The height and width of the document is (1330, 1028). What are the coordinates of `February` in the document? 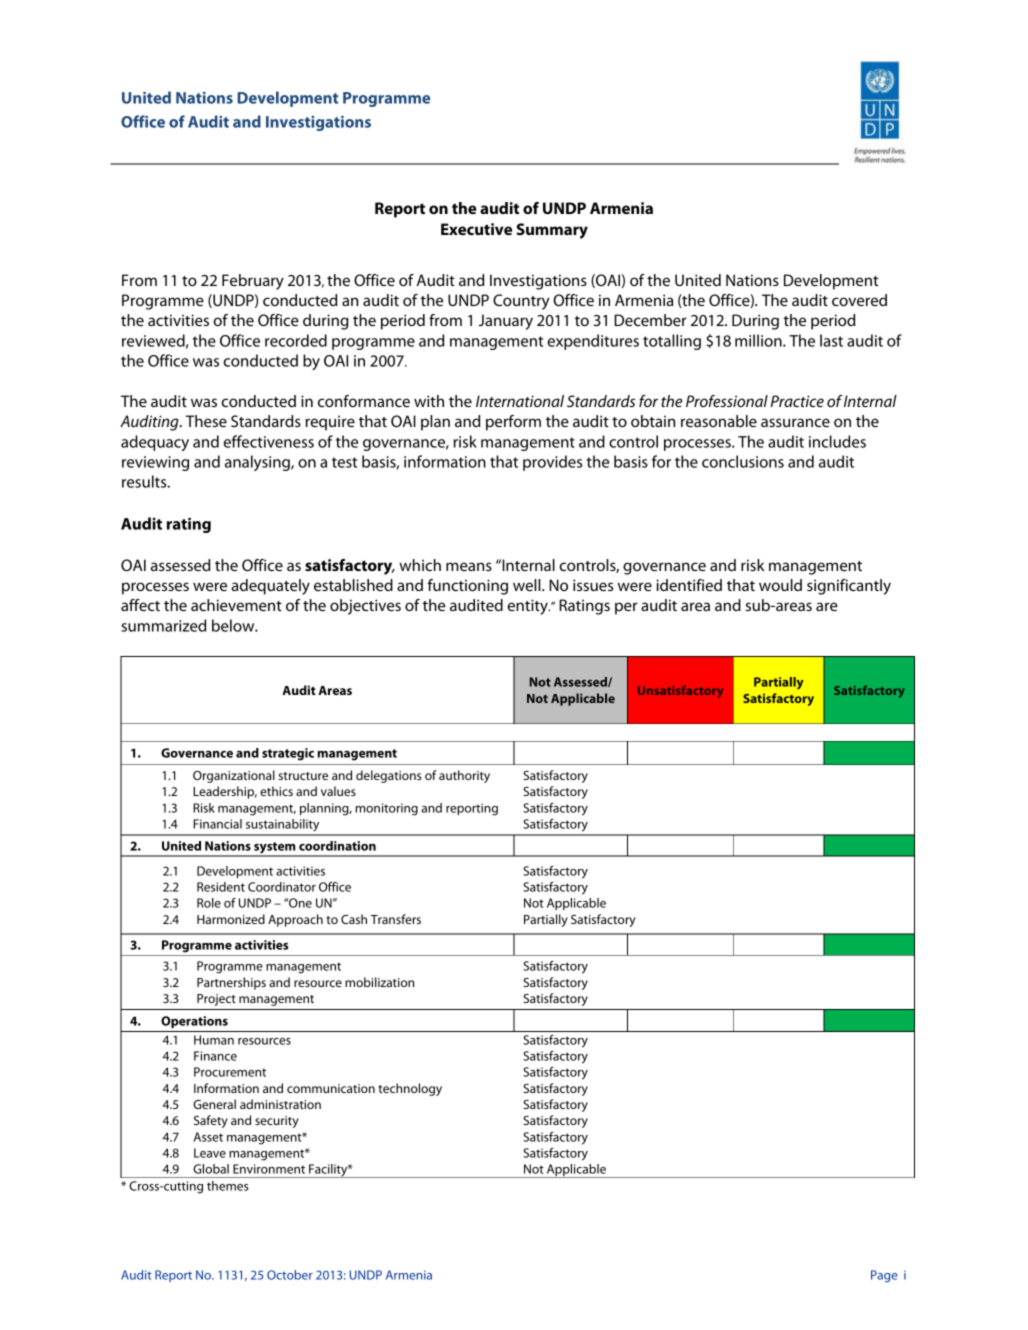 It's located at (253, 282).
